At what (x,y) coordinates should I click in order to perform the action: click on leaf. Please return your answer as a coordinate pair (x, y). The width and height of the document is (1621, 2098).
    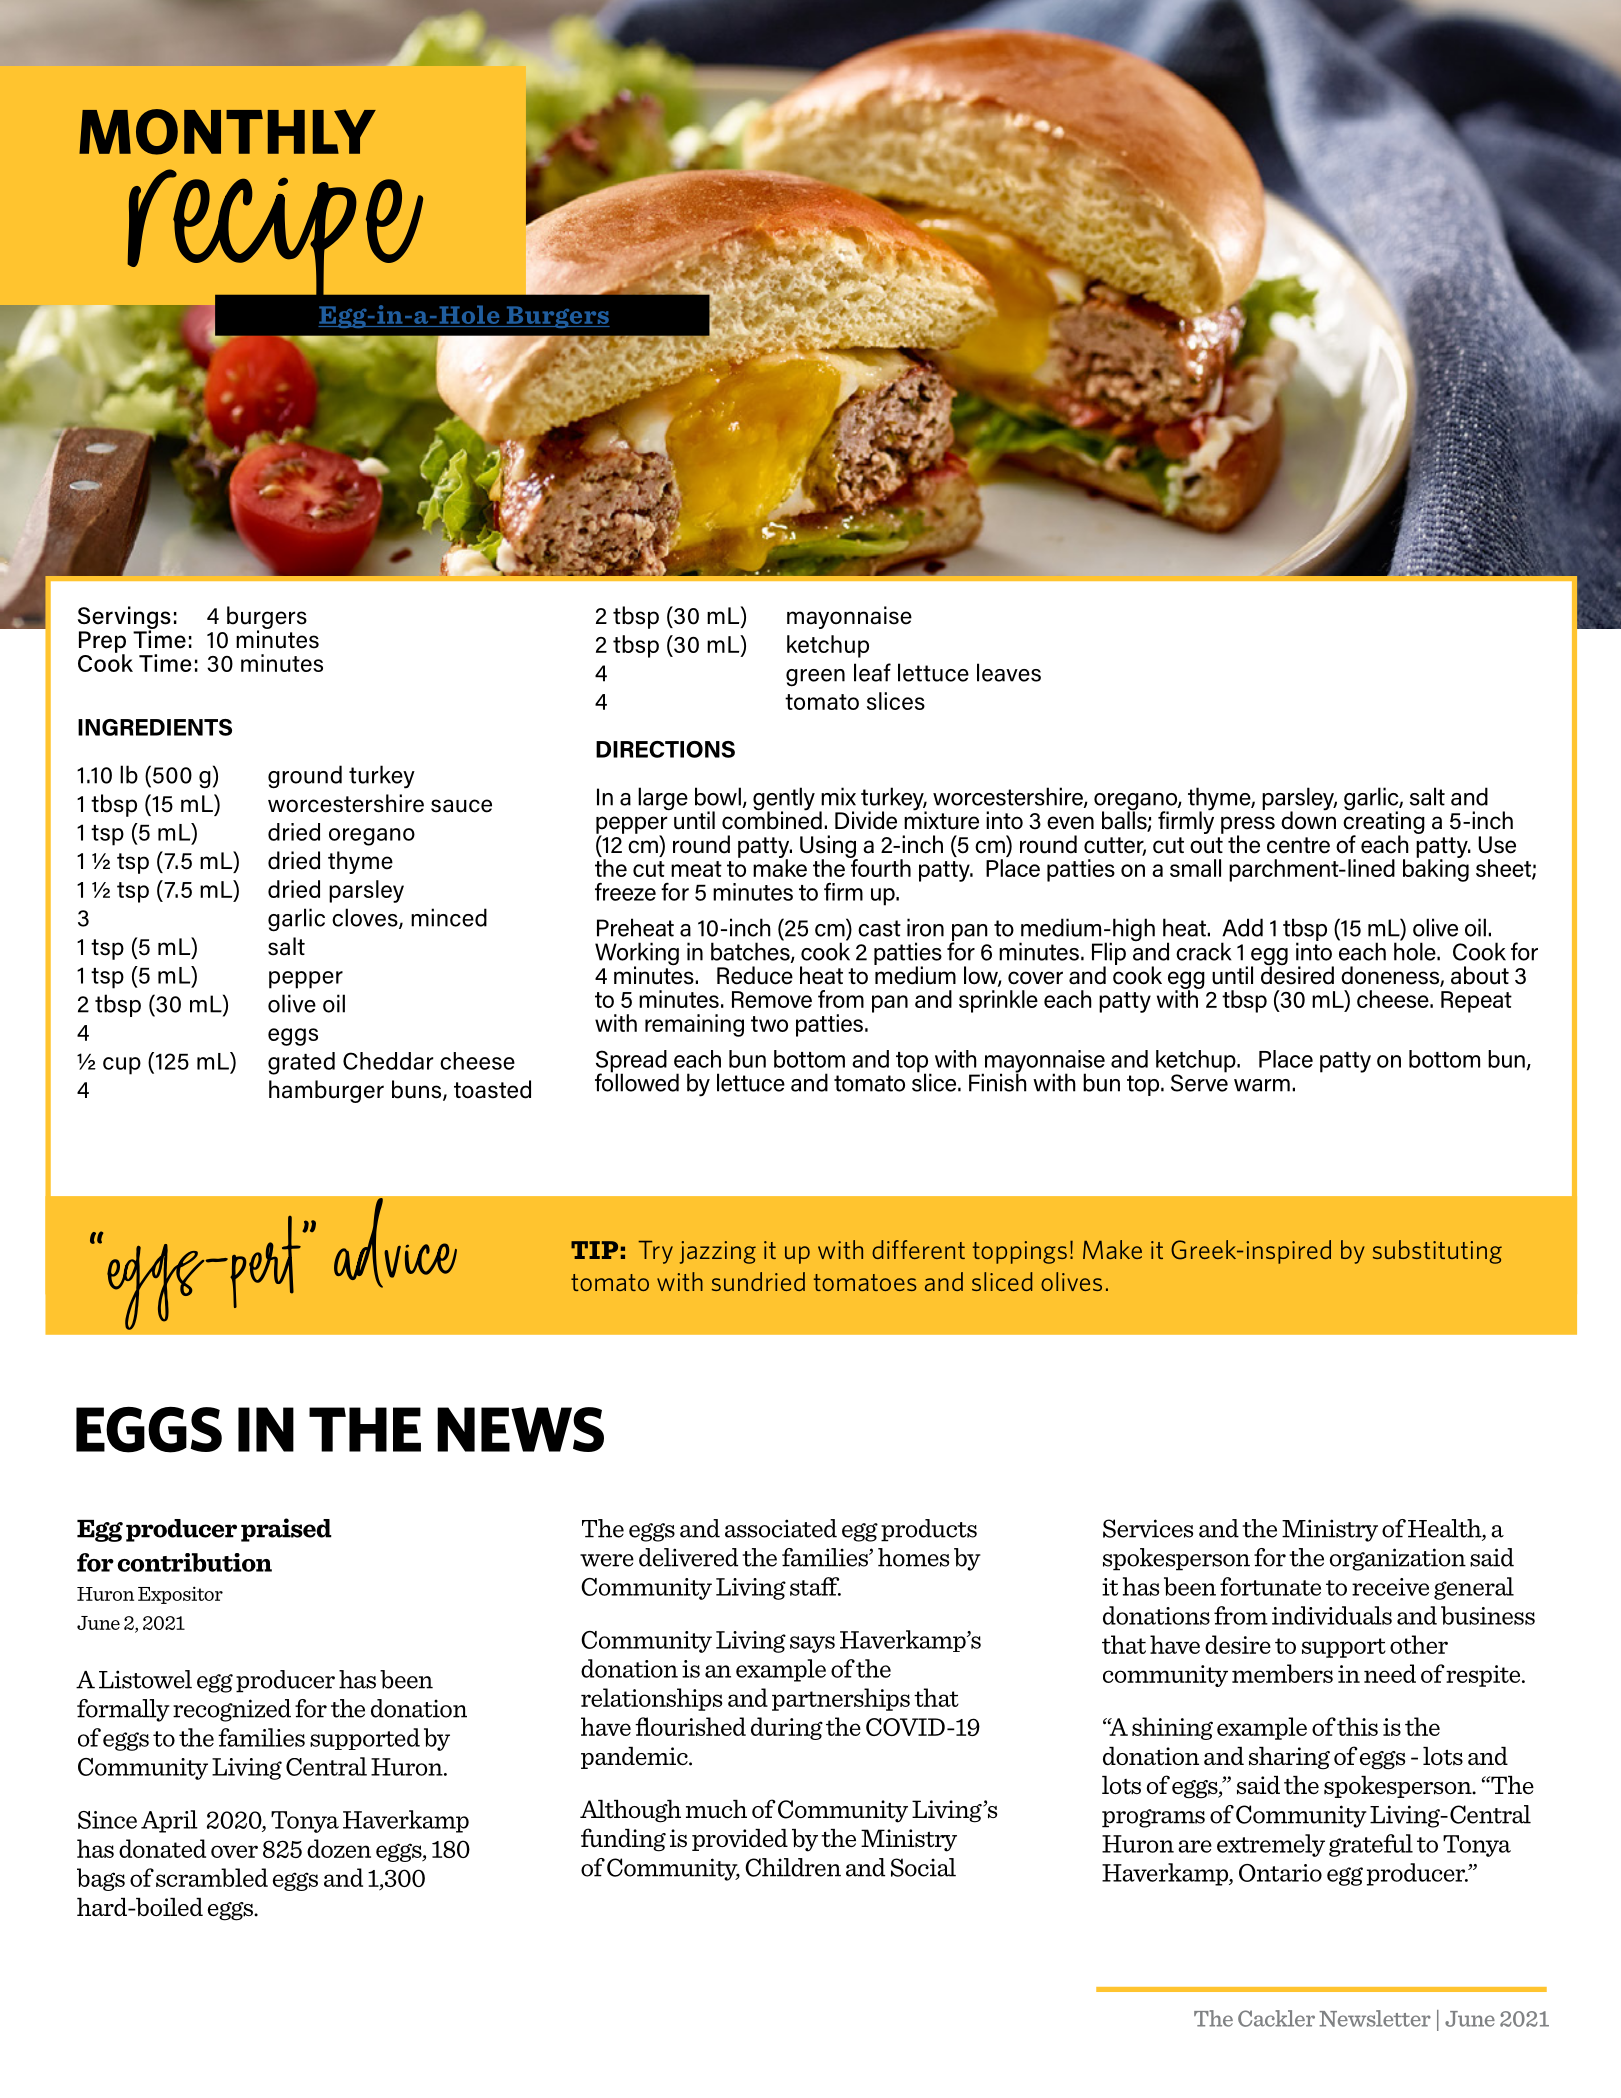
    Looking at the image, I should click on (872, 672).
